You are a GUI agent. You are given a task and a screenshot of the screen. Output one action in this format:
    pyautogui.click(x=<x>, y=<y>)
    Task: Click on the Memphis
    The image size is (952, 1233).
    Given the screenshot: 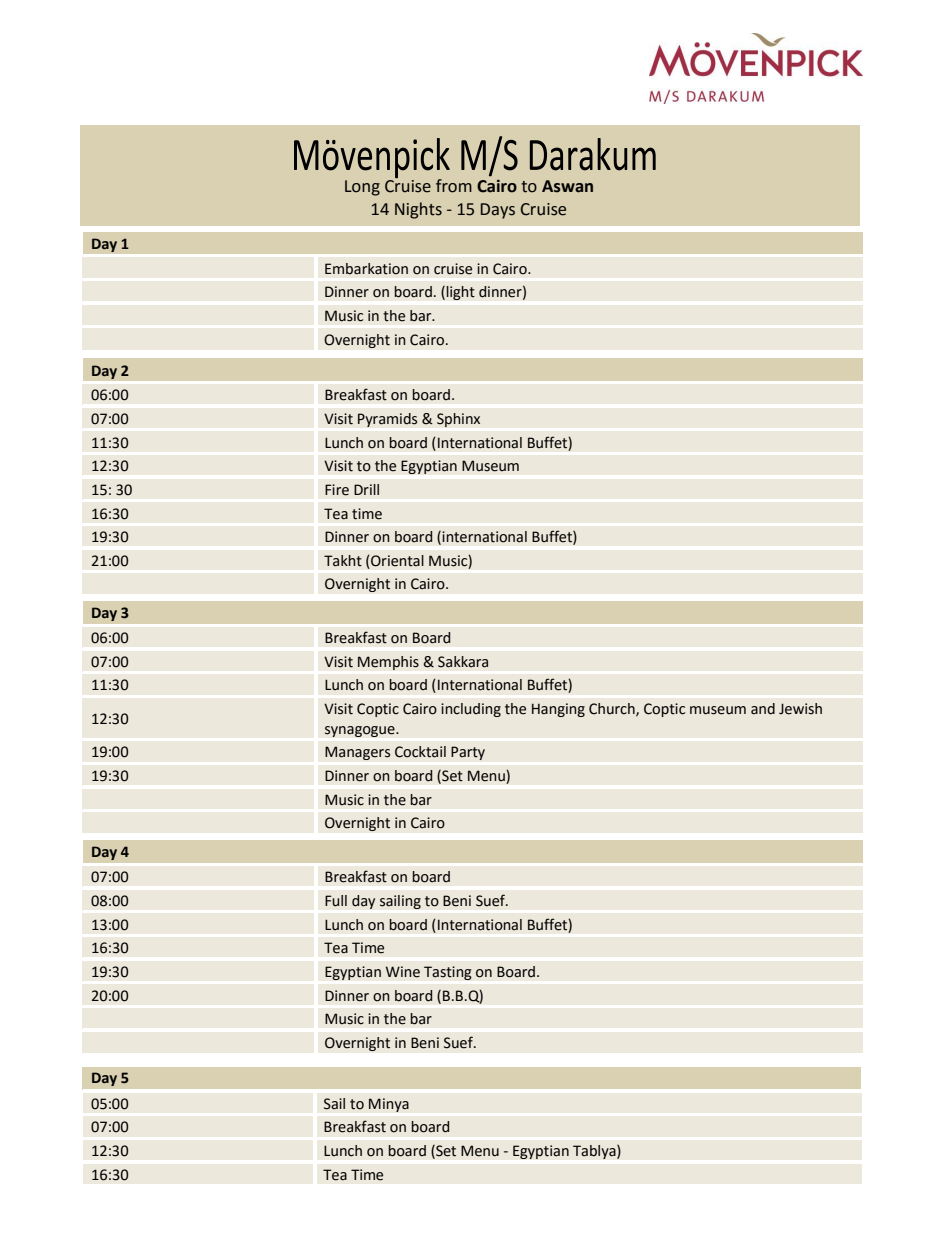 What is the action you would take?
    pyautogui.click(x=388, y=663)
